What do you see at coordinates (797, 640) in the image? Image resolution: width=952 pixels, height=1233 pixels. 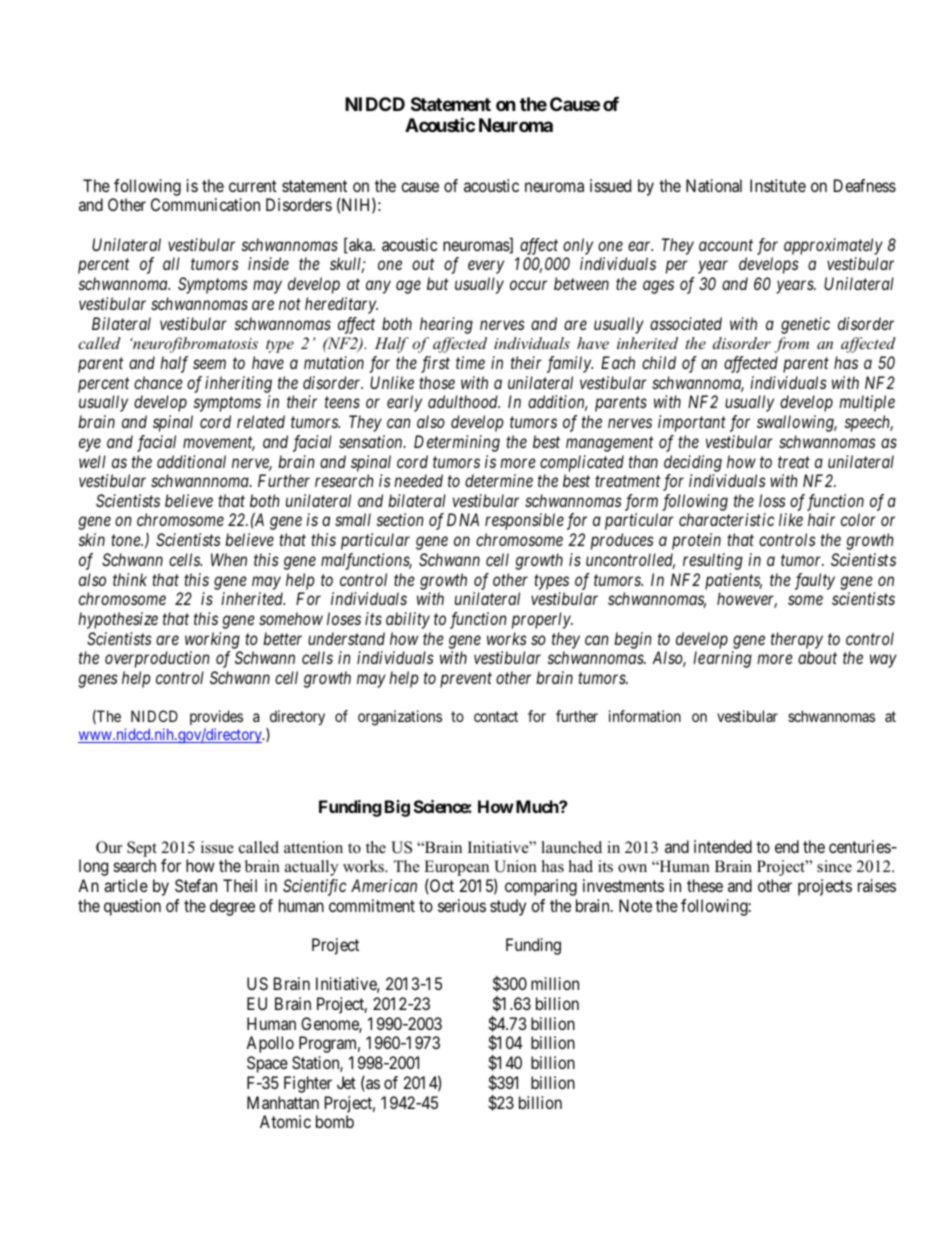 I see `therapy` at bounding box center [797, 640].
